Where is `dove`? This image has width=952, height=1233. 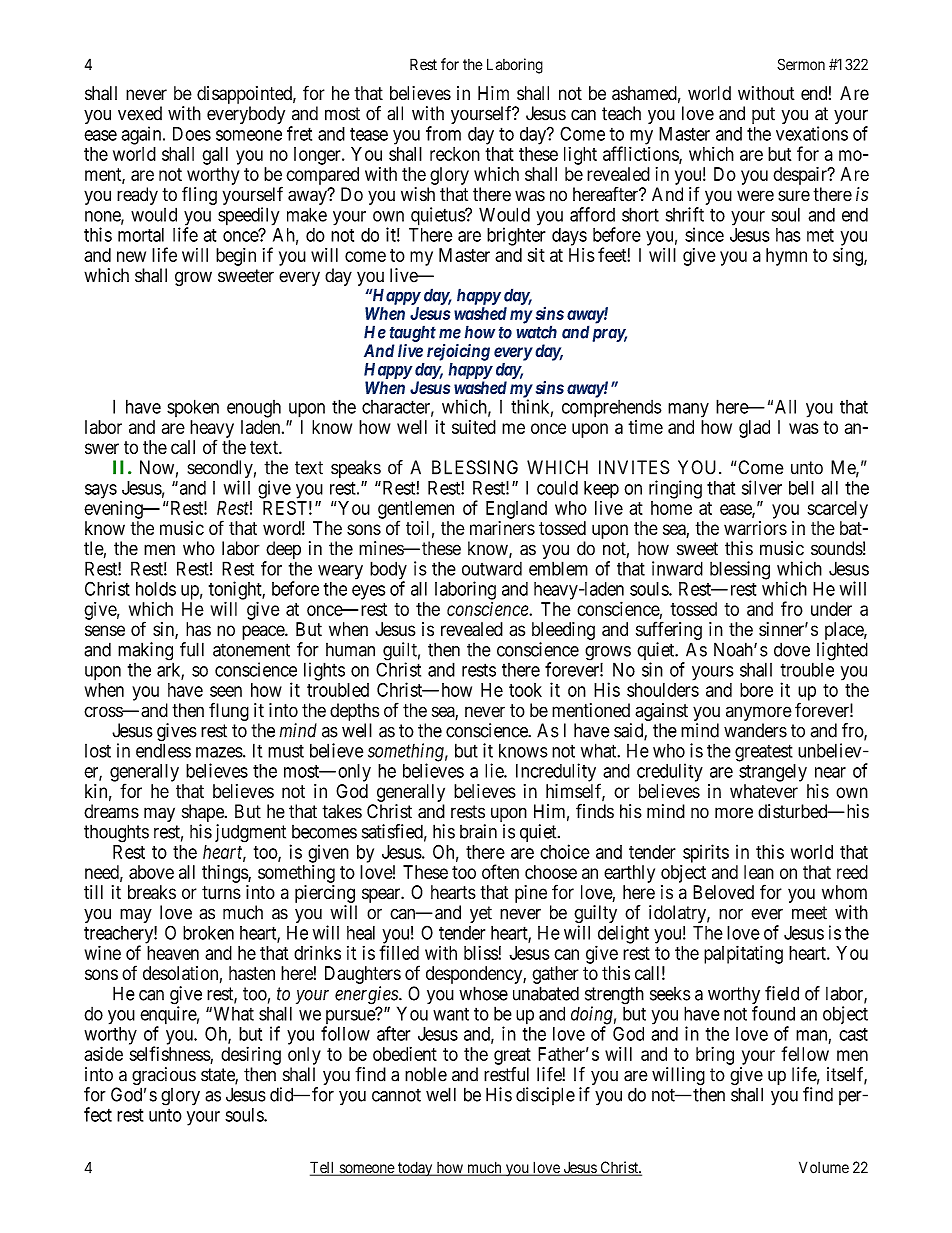 dove is located at coordinates (792, 649).
